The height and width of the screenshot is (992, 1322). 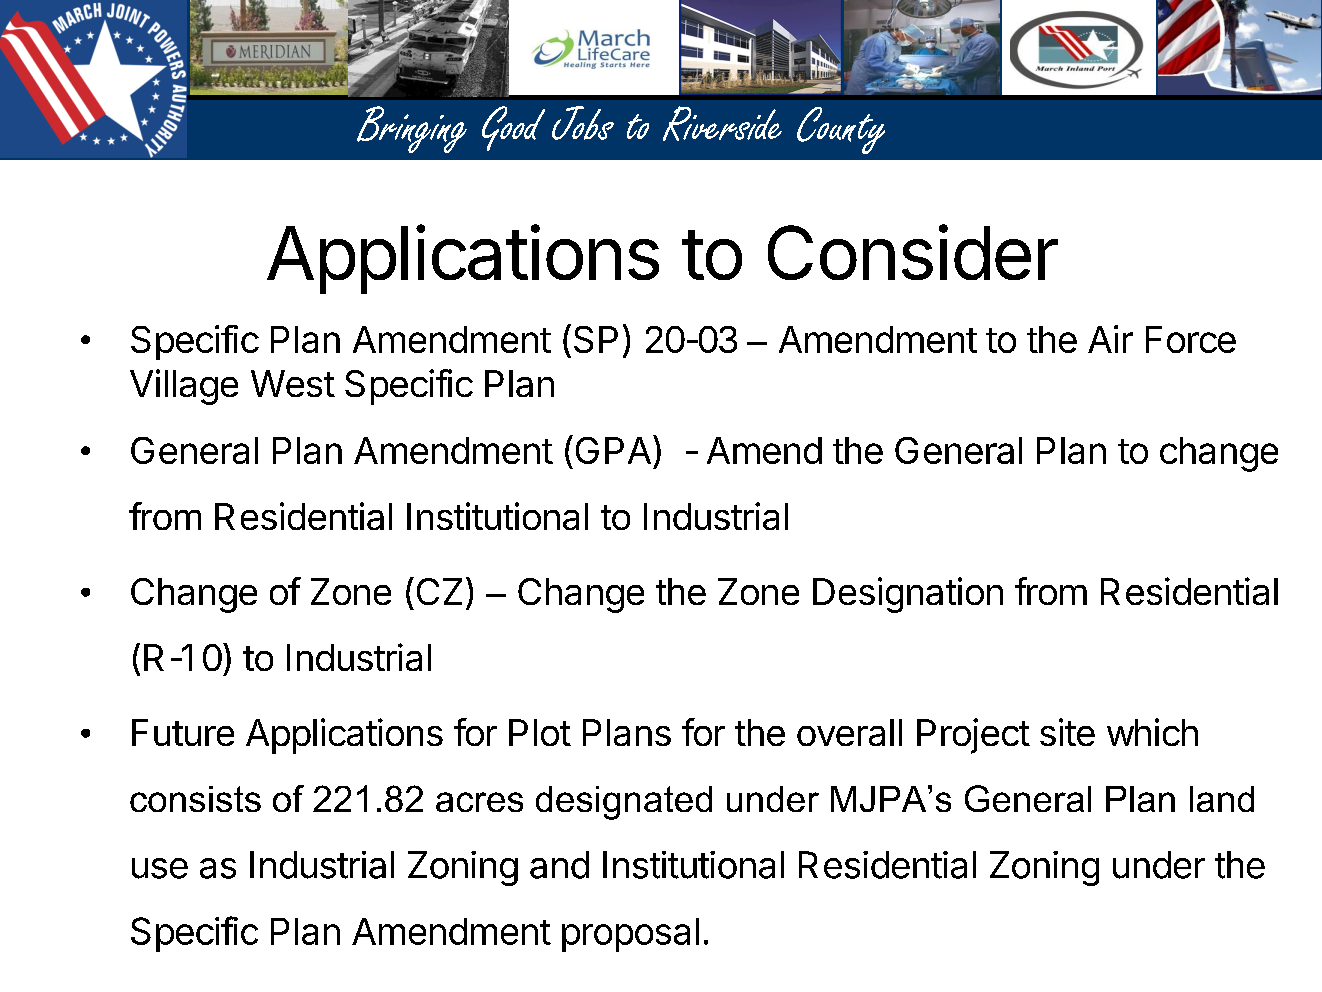 I want to click on Future, so click(x=183, y=732).
